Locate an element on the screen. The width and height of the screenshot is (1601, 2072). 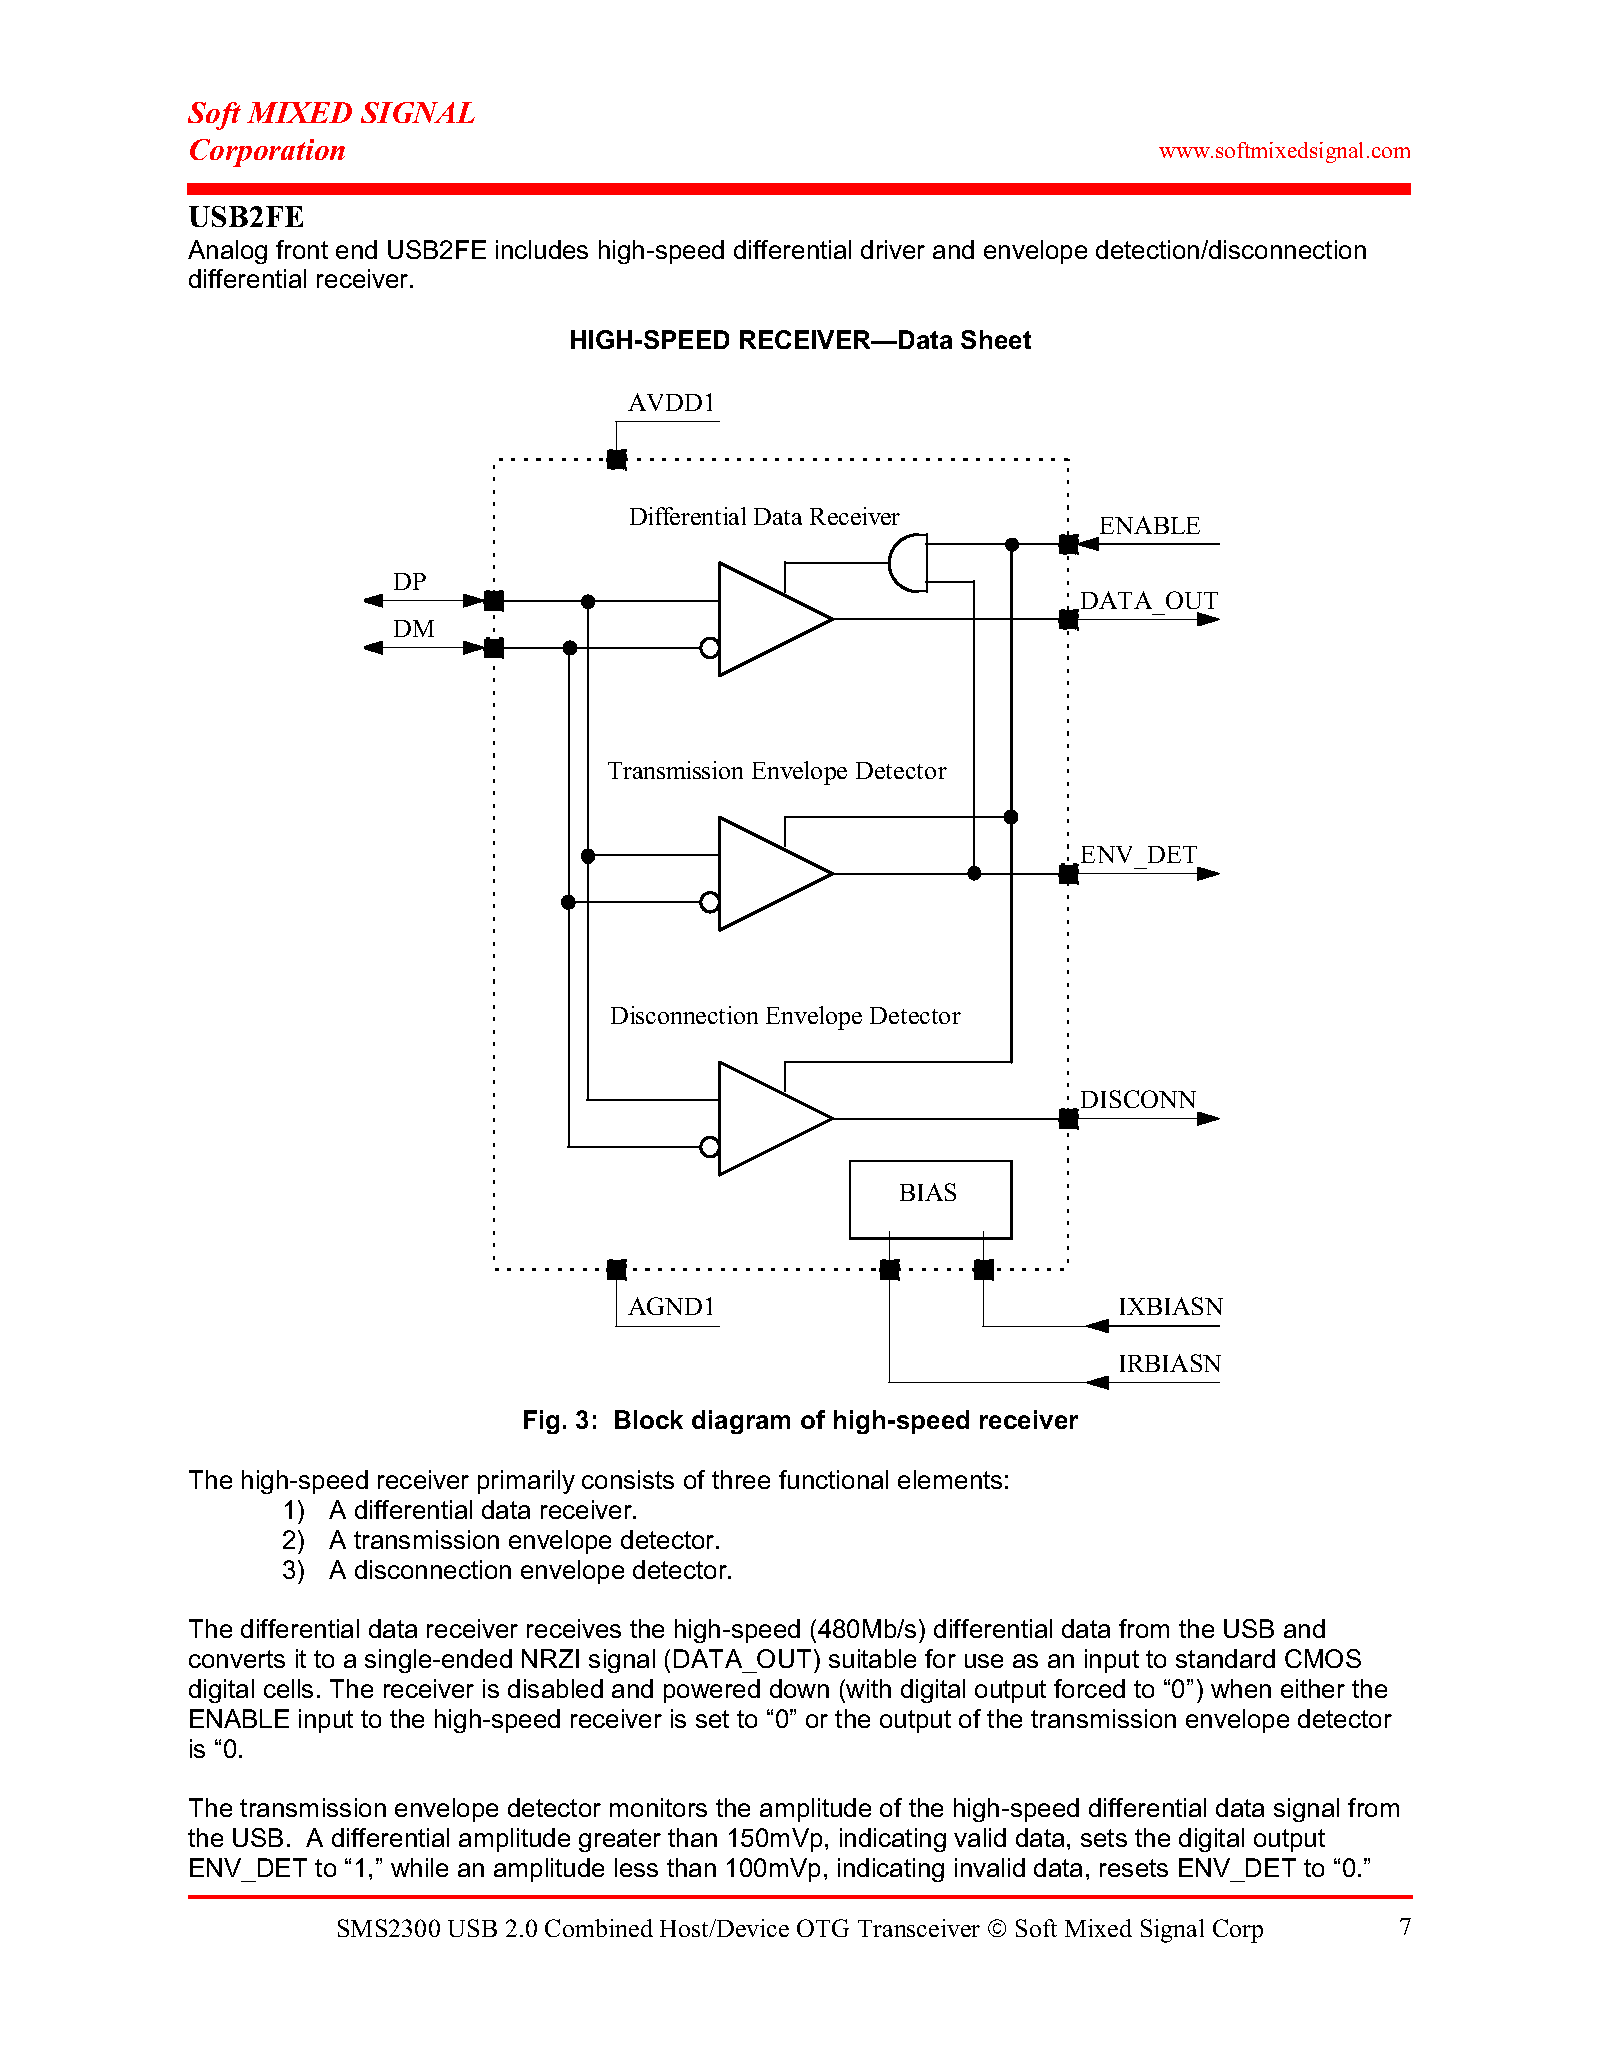
driver is located at coordinates (893, 249).
